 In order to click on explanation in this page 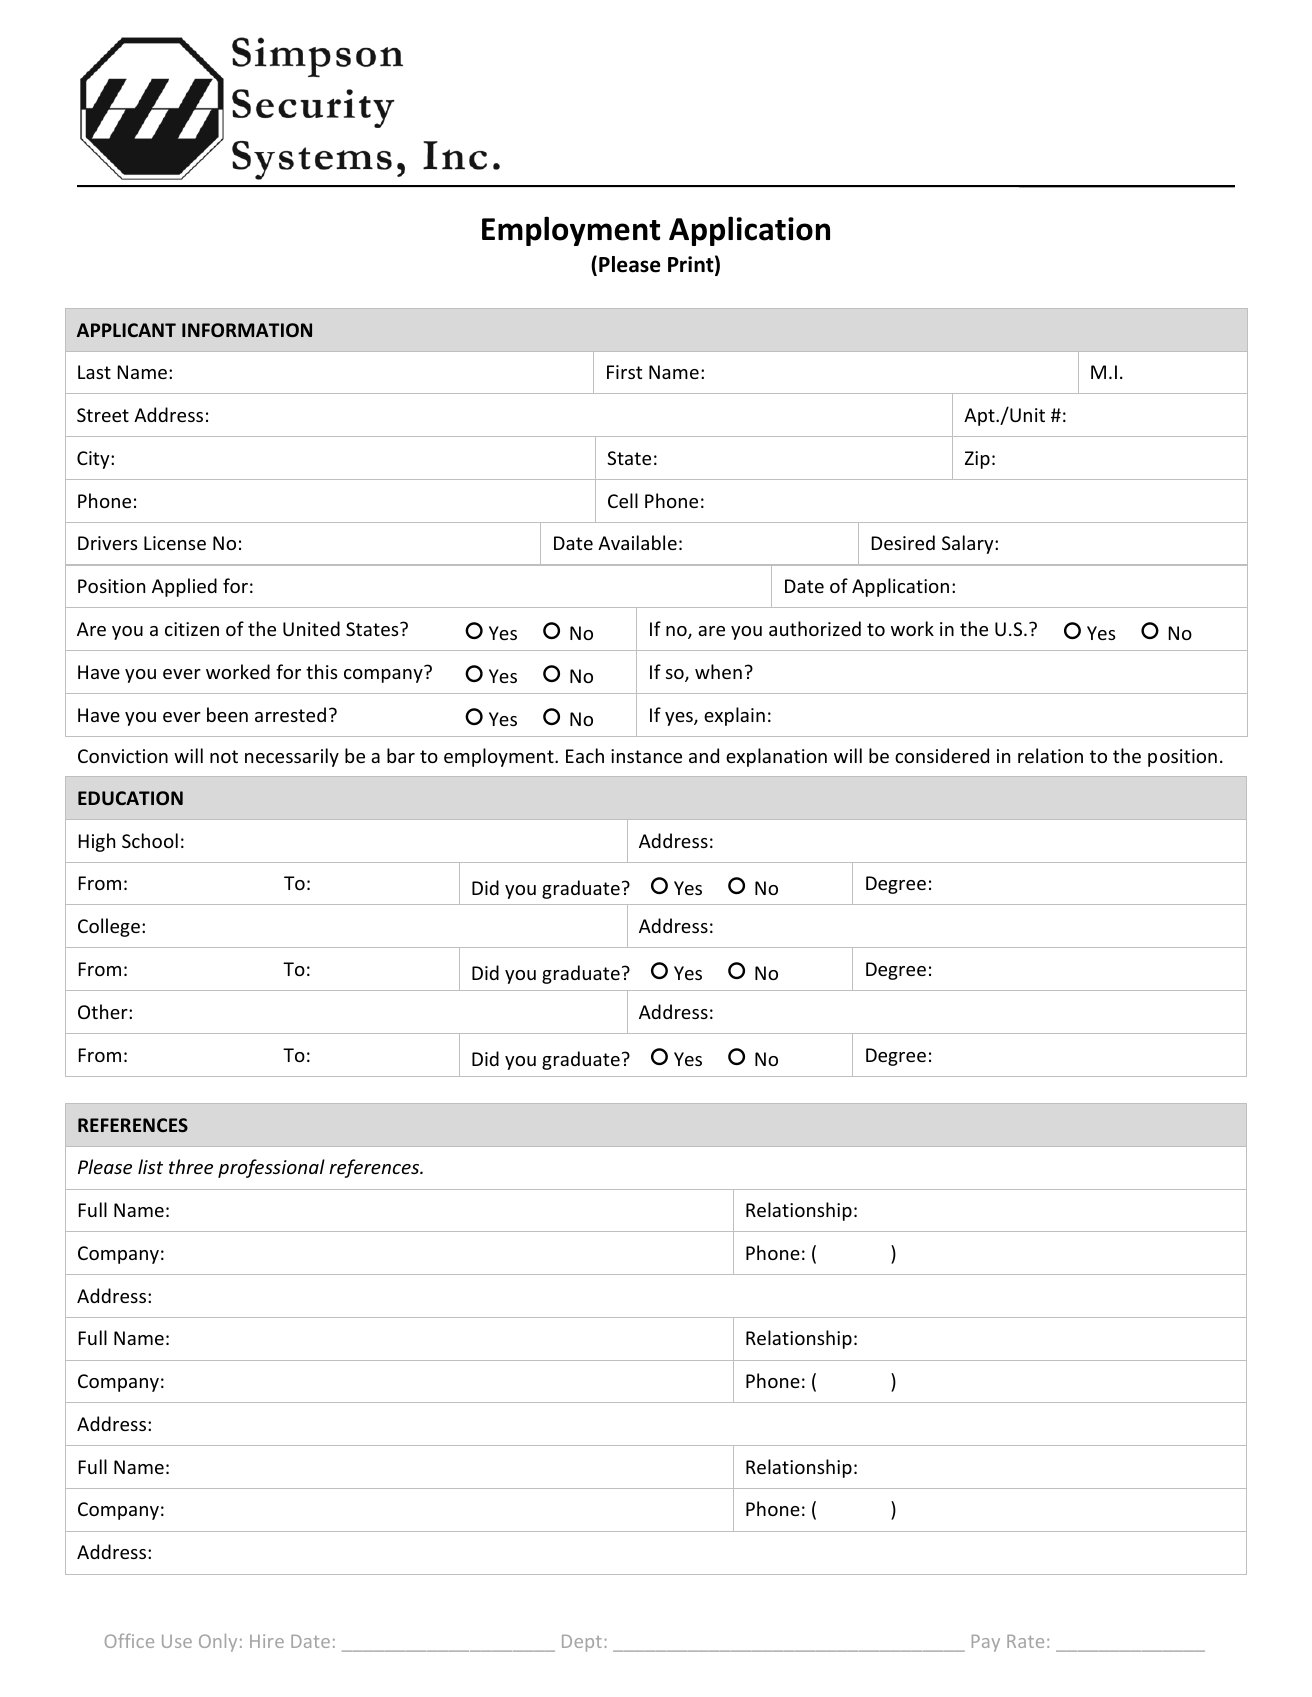, I will do `click(776, 757)`.
